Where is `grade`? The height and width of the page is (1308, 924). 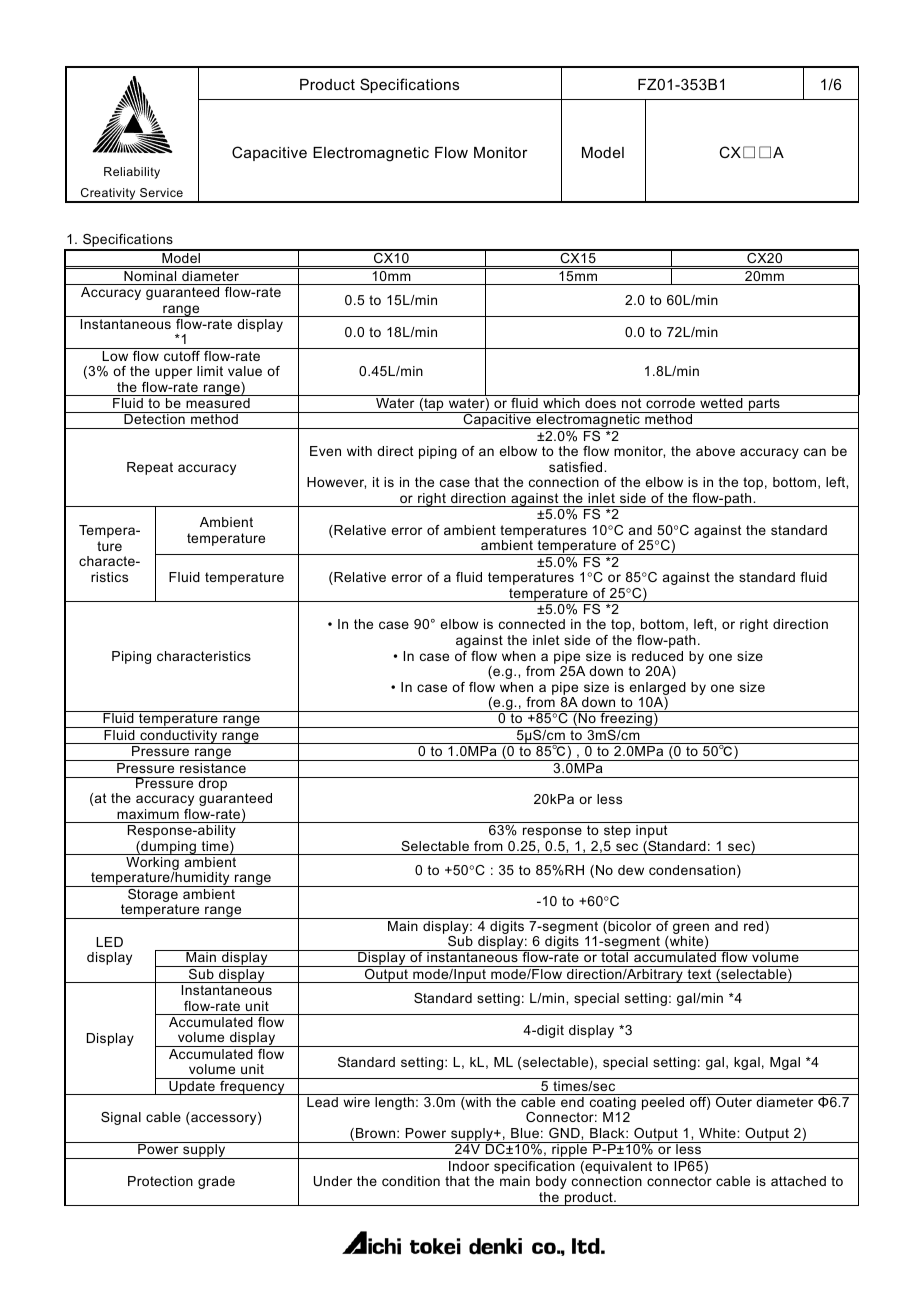 grade is located at coordinates (216, 1182).
